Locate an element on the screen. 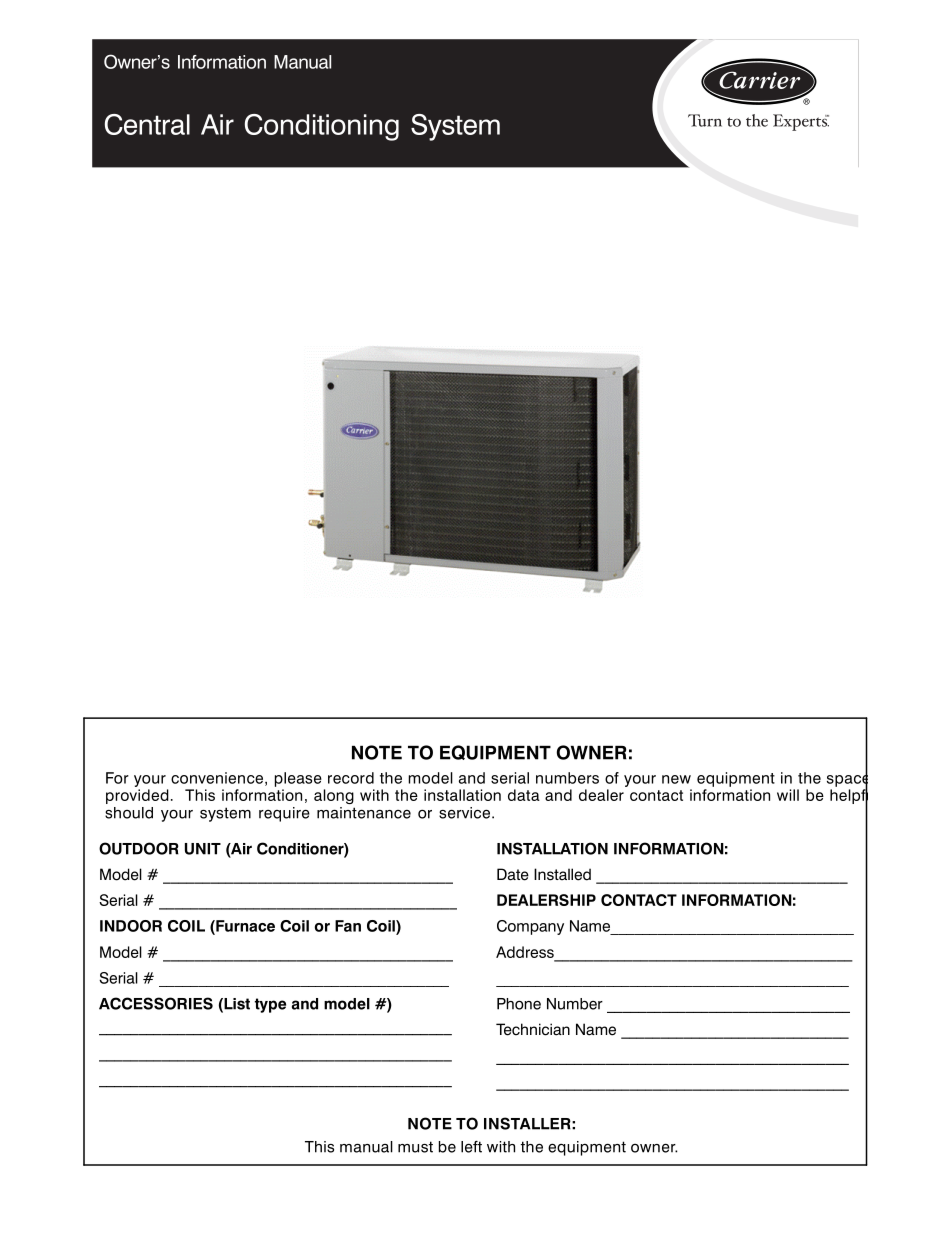 The height and width of the screenshot is (1233, 952). service is located at coordinates (464, 813).
